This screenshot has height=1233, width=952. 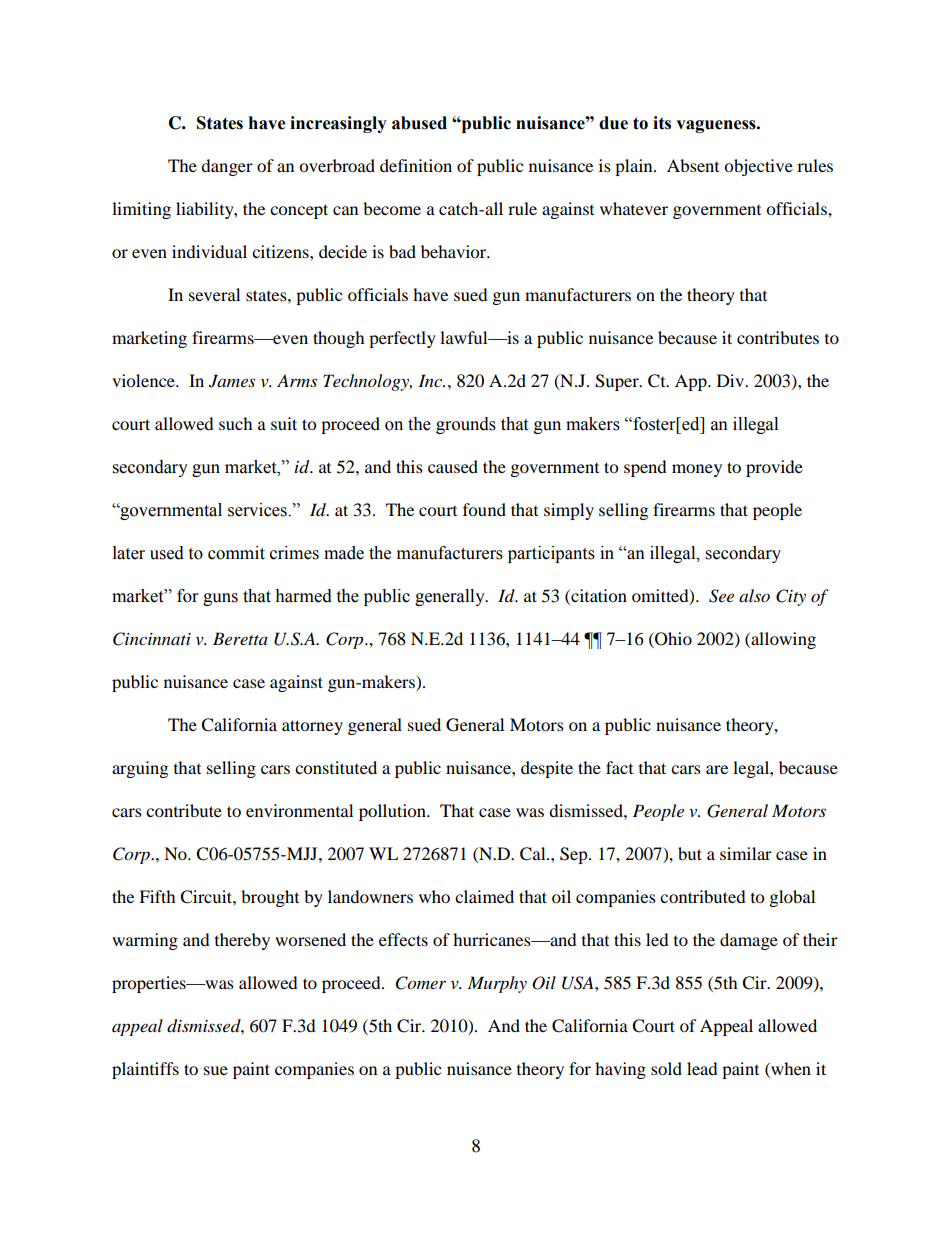 What do you see at coordinates (140, 769) in the screenshot?
I see `arguing` at bounding box center [140, 769].
